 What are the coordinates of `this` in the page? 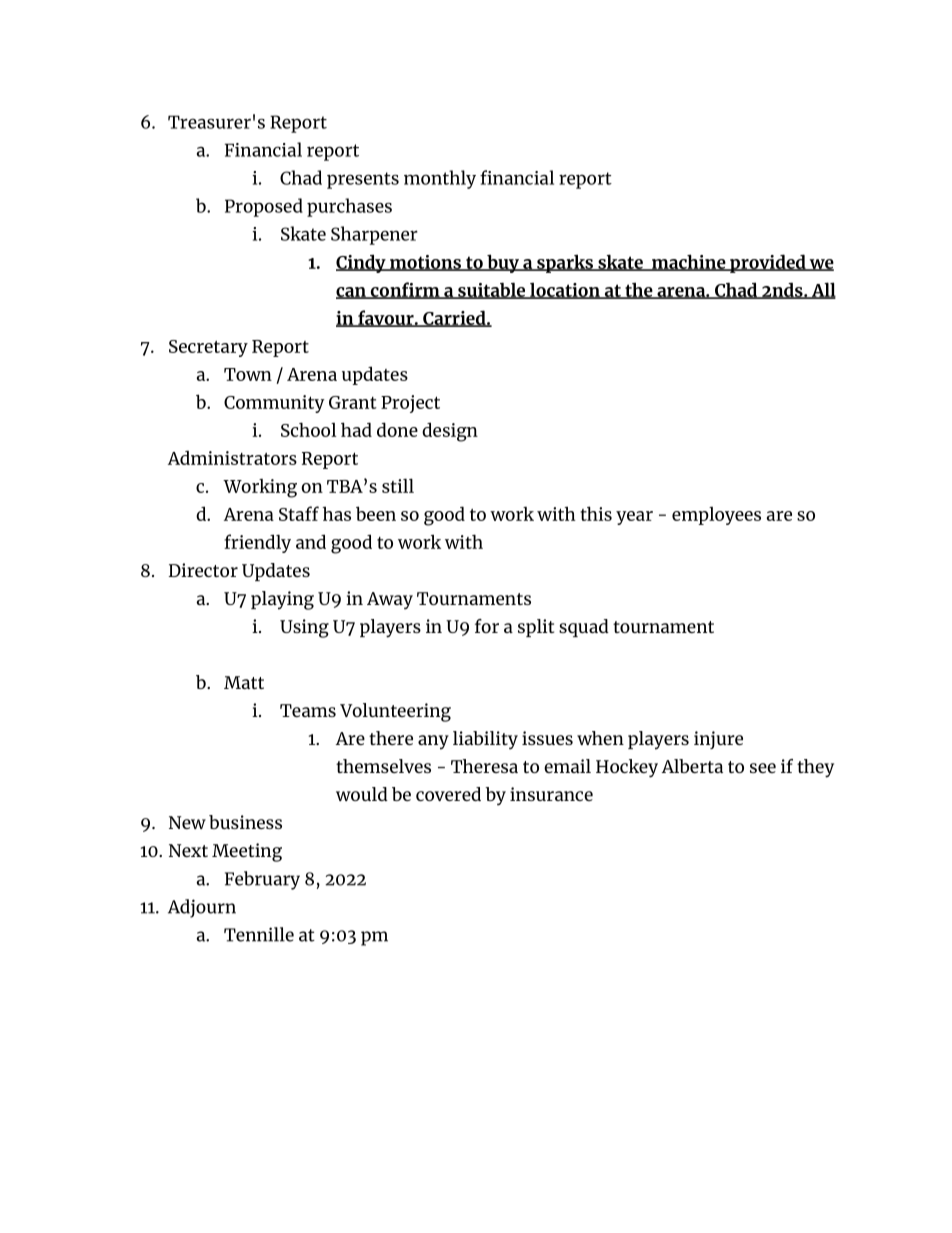 It's located at (596, 513).
